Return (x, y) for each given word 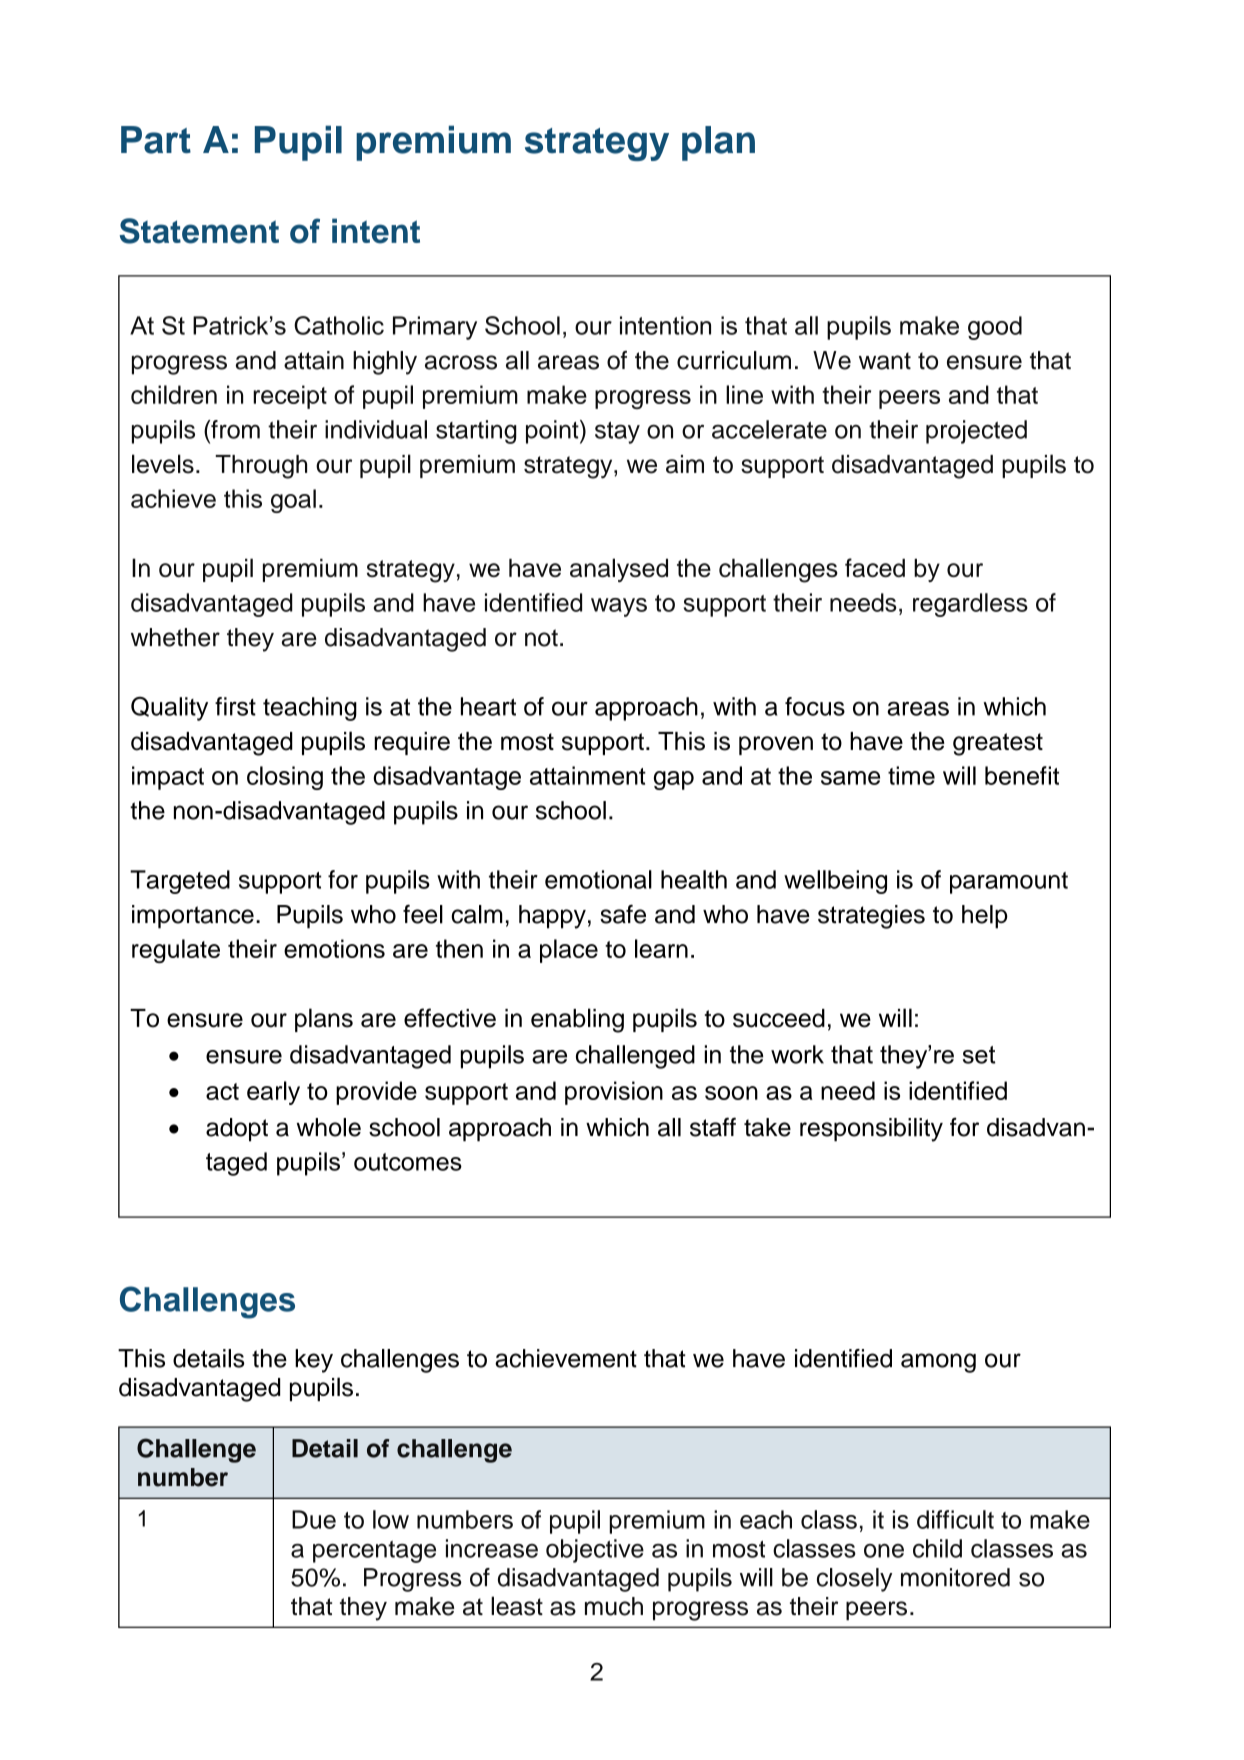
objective (595, 1551)
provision (614, 1093)
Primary (435, 328)
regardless (970, 605)
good (995, 328)
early (273, 1093)
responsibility (871, 1130)
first (235, 706)
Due (314, 1519)
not (541, 638)
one (884, 1551)
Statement (199, 231)
